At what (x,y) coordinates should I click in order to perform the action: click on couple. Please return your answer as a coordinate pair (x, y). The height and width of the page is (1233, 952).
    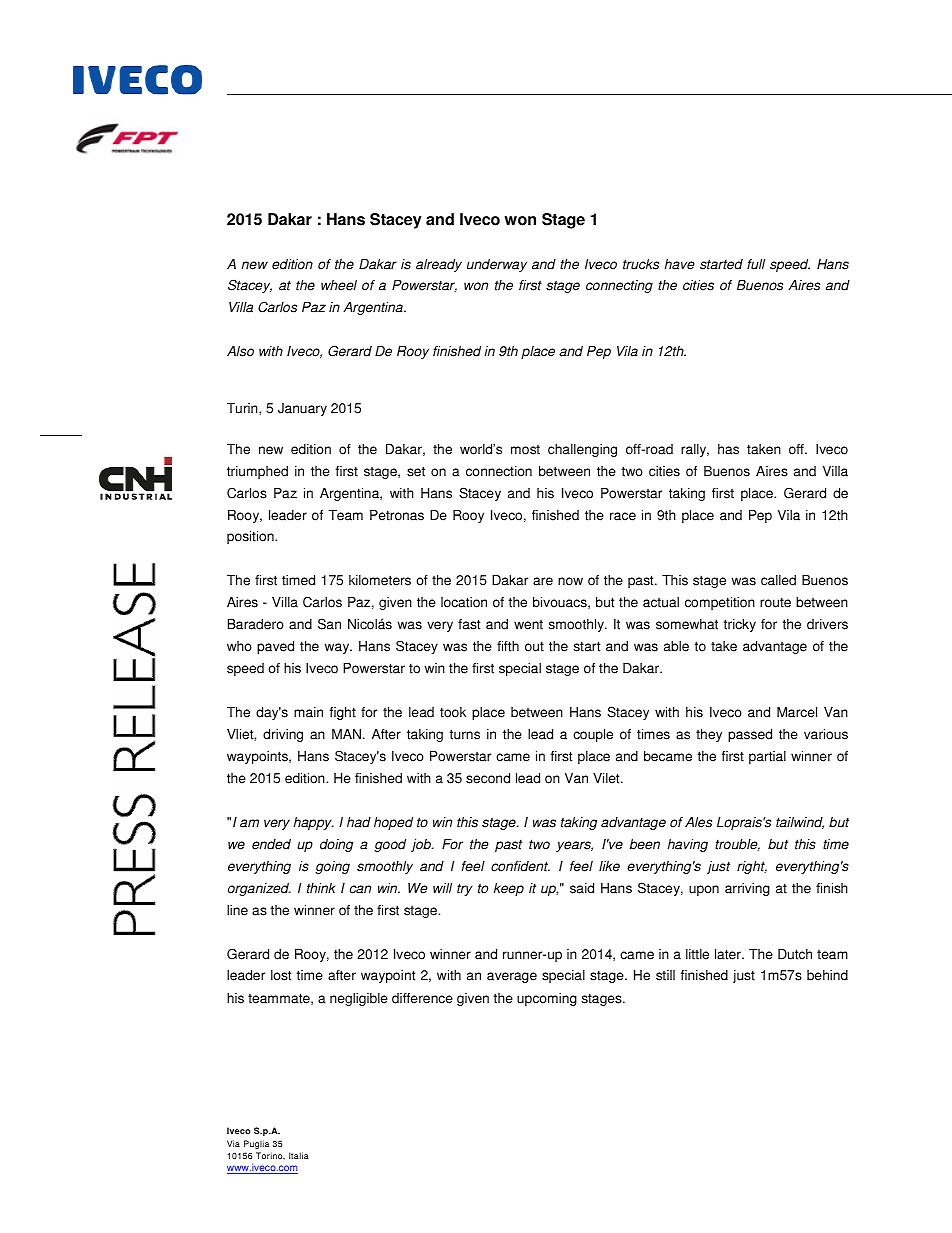
    Looking at the image, I should click on (593, 735).
